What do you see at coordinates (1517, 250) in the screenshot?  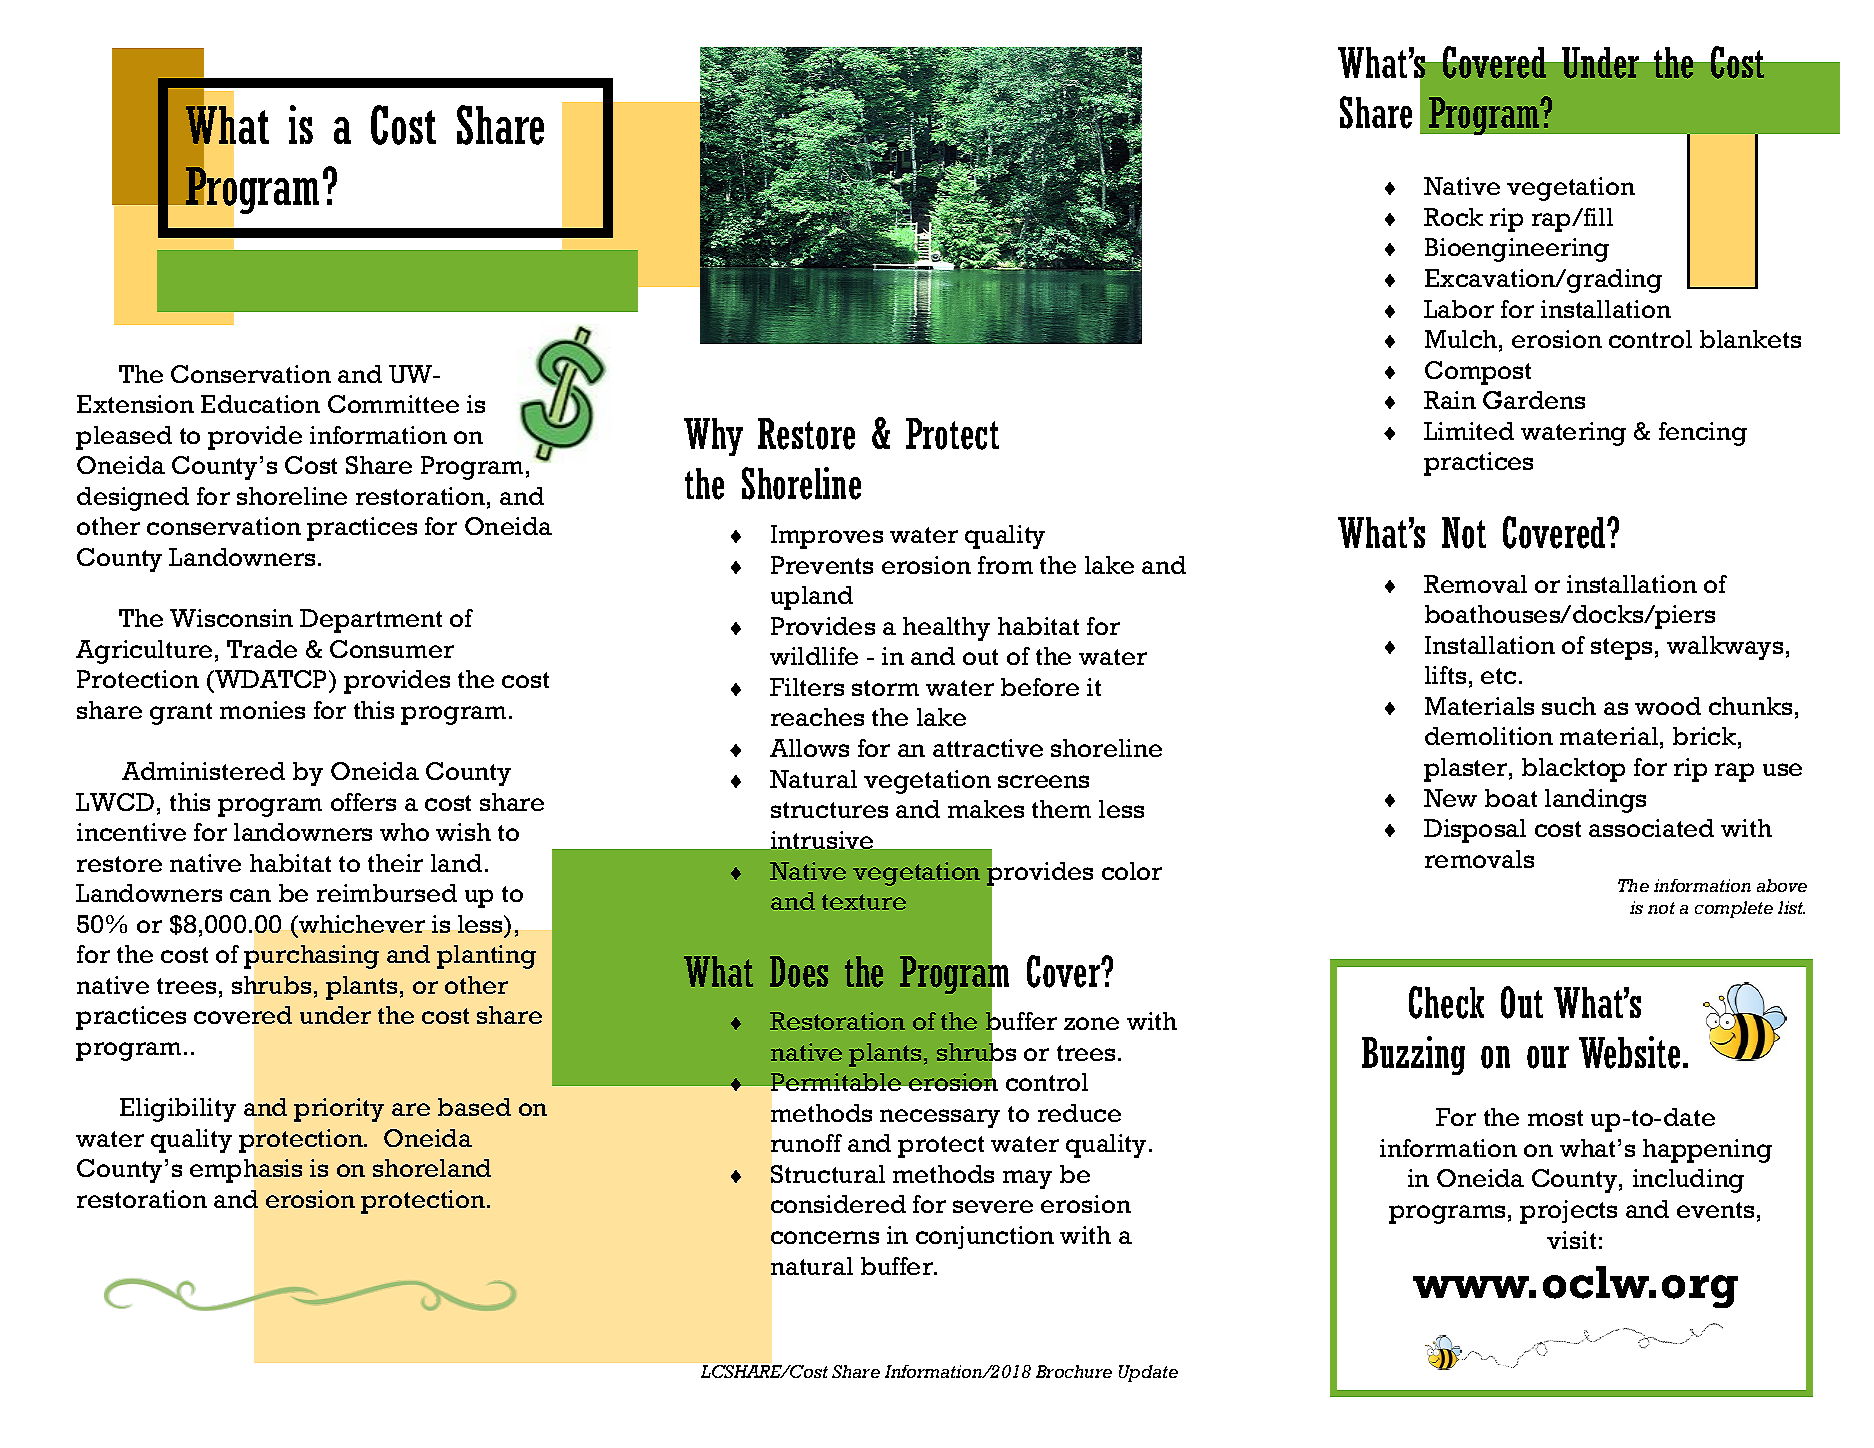 I see `Bioengineering` at bounding box center [1517, 250].
